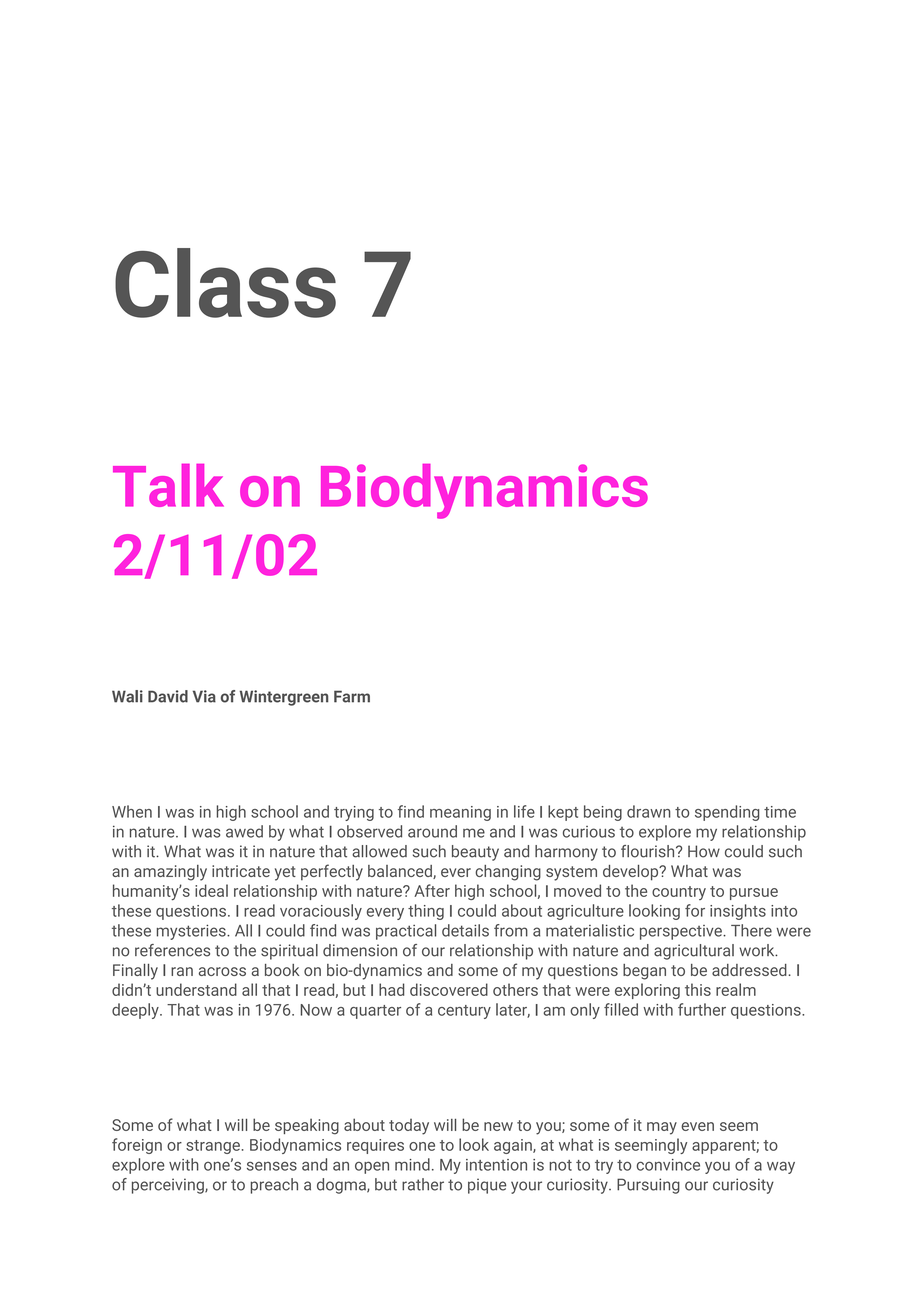 Image resolution: width=924 pixels, height=1308 pixels. What do you see at coordinates (168, 696) in the screenshot?
I see `David` at bounding box center [168, 696].
